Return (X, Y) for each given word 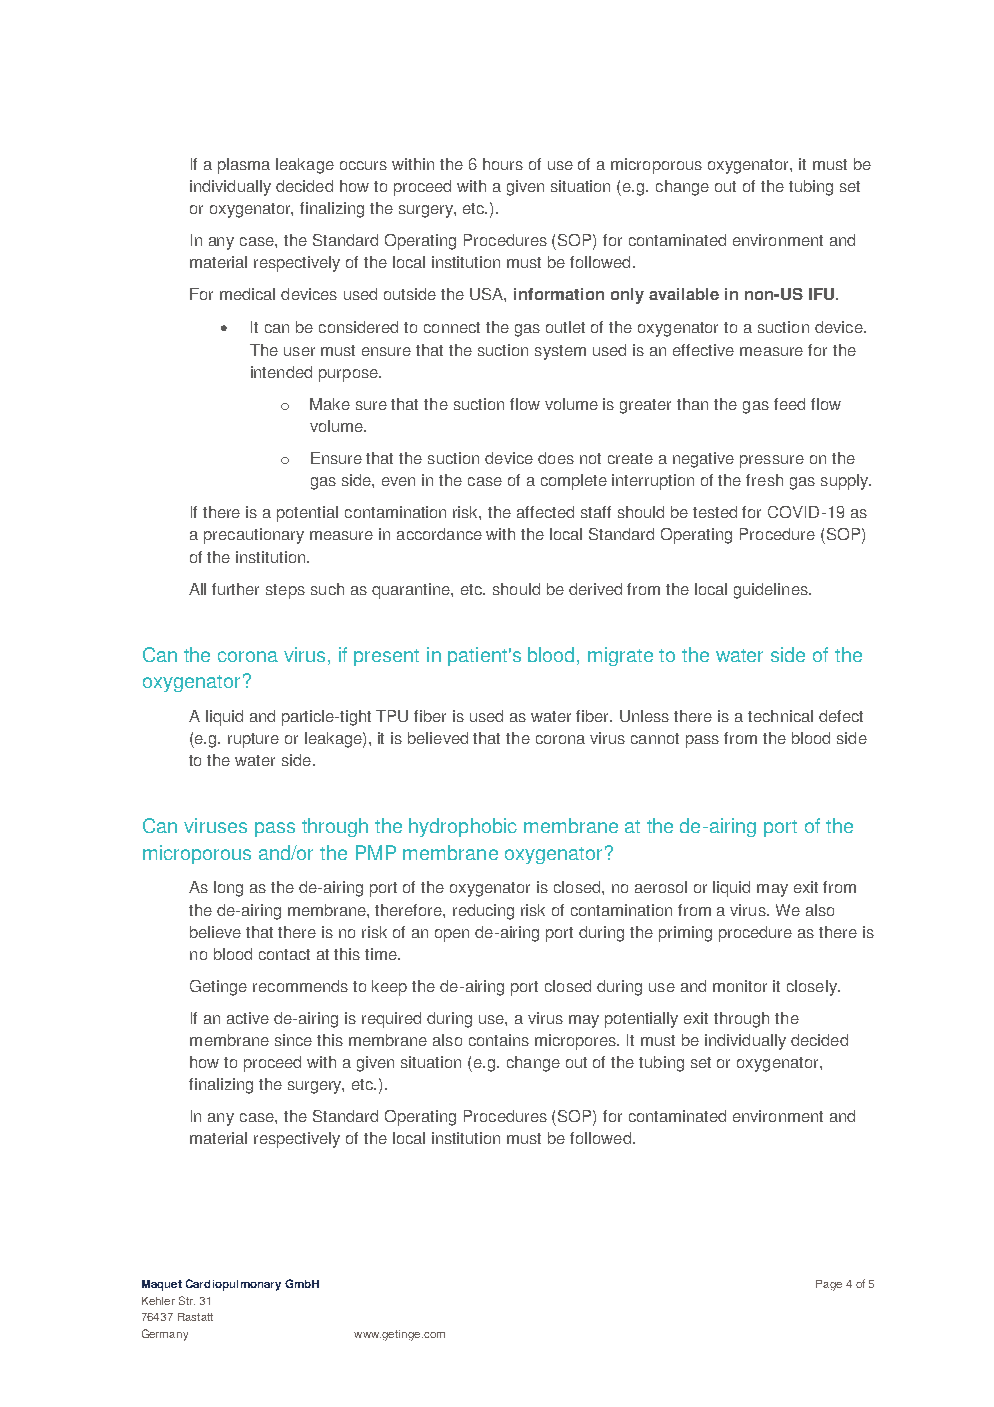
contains (499, 1040)
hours (503, 164)
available (684, 294)
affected (545, 512)
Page (829, 1285)
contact (284, 954)
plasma (244, 166)
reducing (483, 912)
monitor (740, 986)
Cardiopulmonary (233, 1285)
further (235, 589)
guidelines (772, 591)
